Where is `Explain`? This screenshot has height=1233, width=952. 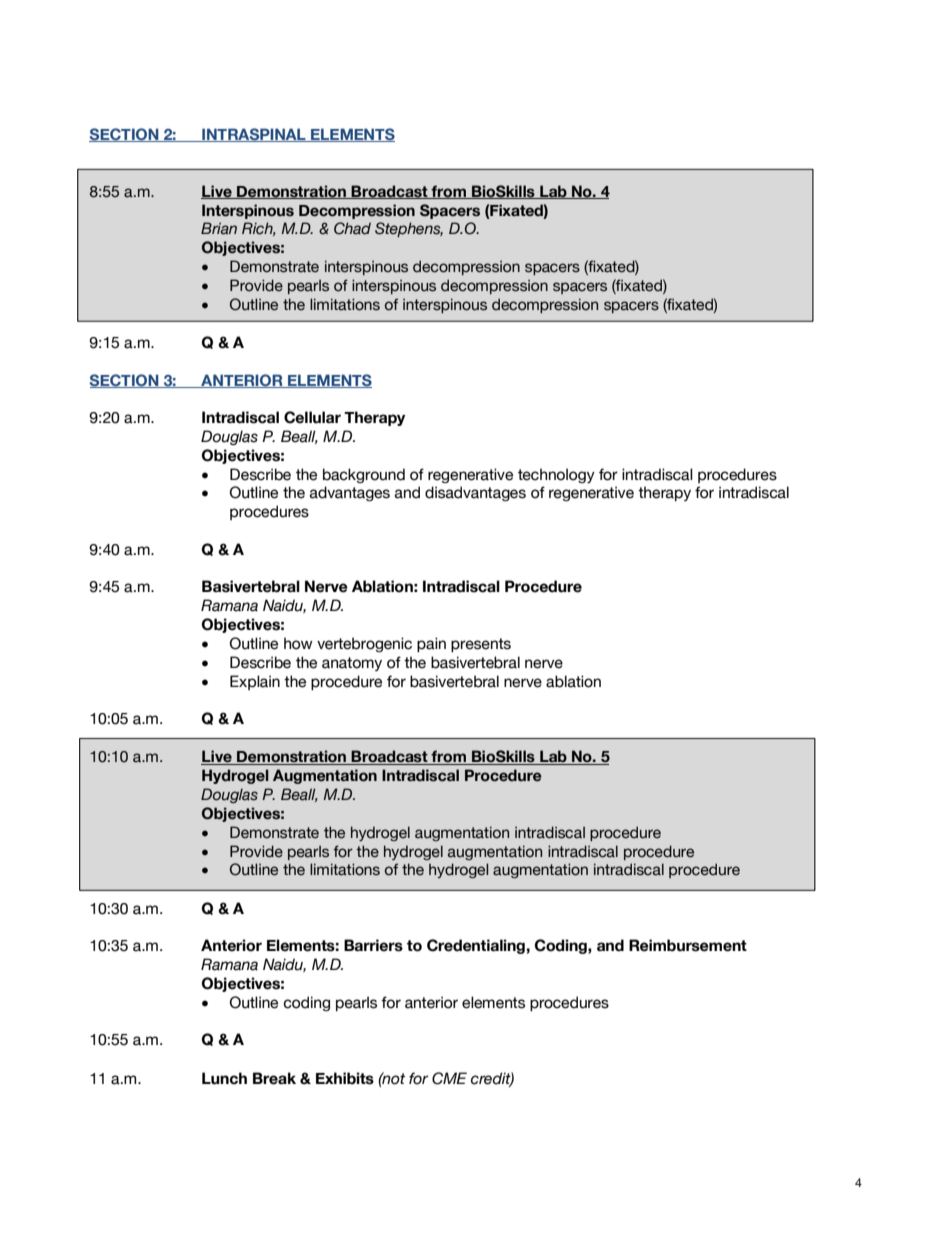
Explain is located at coordinates (255, 682).
